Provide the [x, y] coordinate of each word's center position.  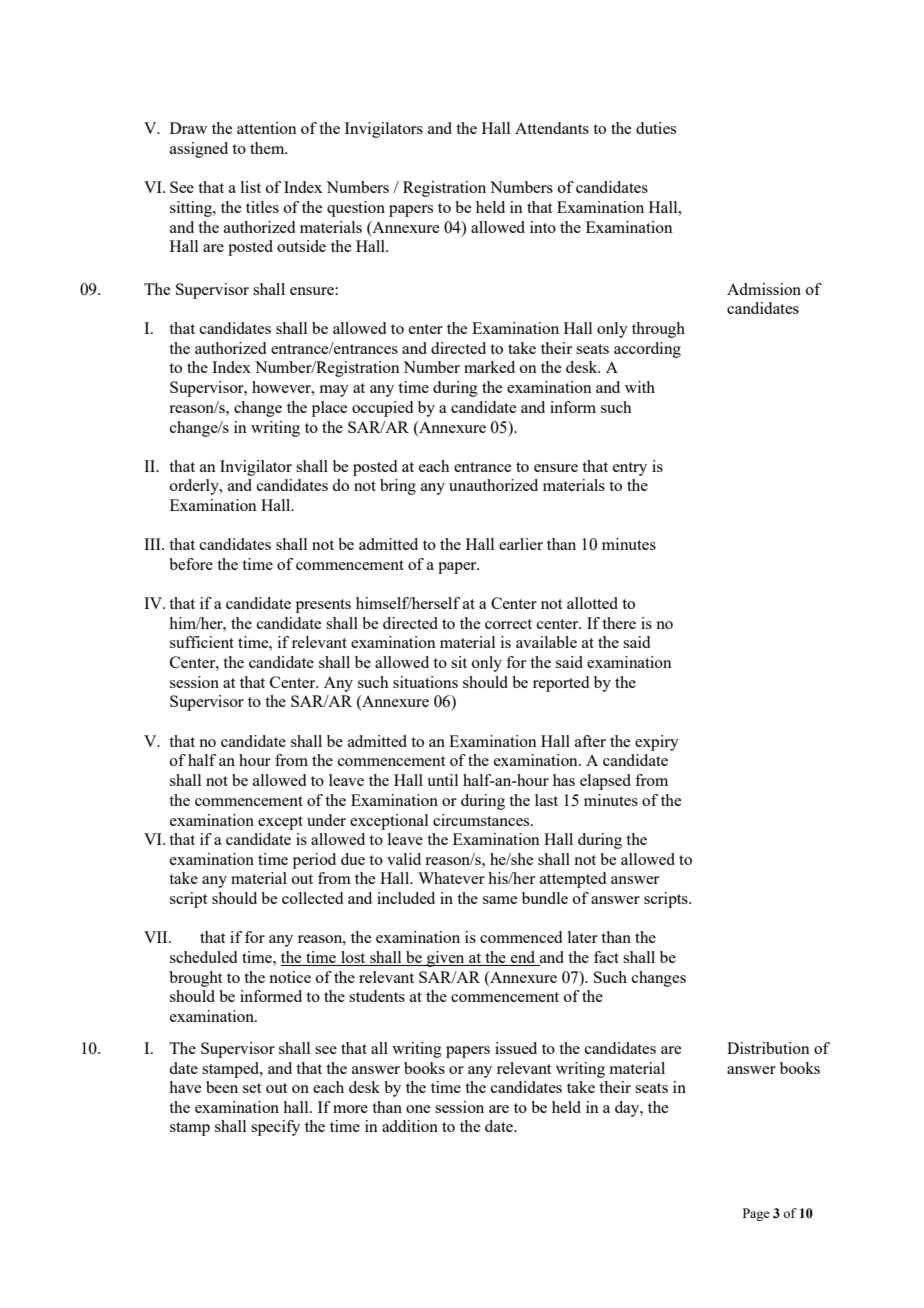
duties [656, 128]
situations [425, 682]
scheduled [203, 957]
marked [489, 367]
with [640, 387]
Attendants [552, 128]
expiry [657, 743]
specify [275, 1128]
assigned [199, 150]
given [446, 959]
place [329, 409]
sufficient [202, 642]
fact [606, 957]
